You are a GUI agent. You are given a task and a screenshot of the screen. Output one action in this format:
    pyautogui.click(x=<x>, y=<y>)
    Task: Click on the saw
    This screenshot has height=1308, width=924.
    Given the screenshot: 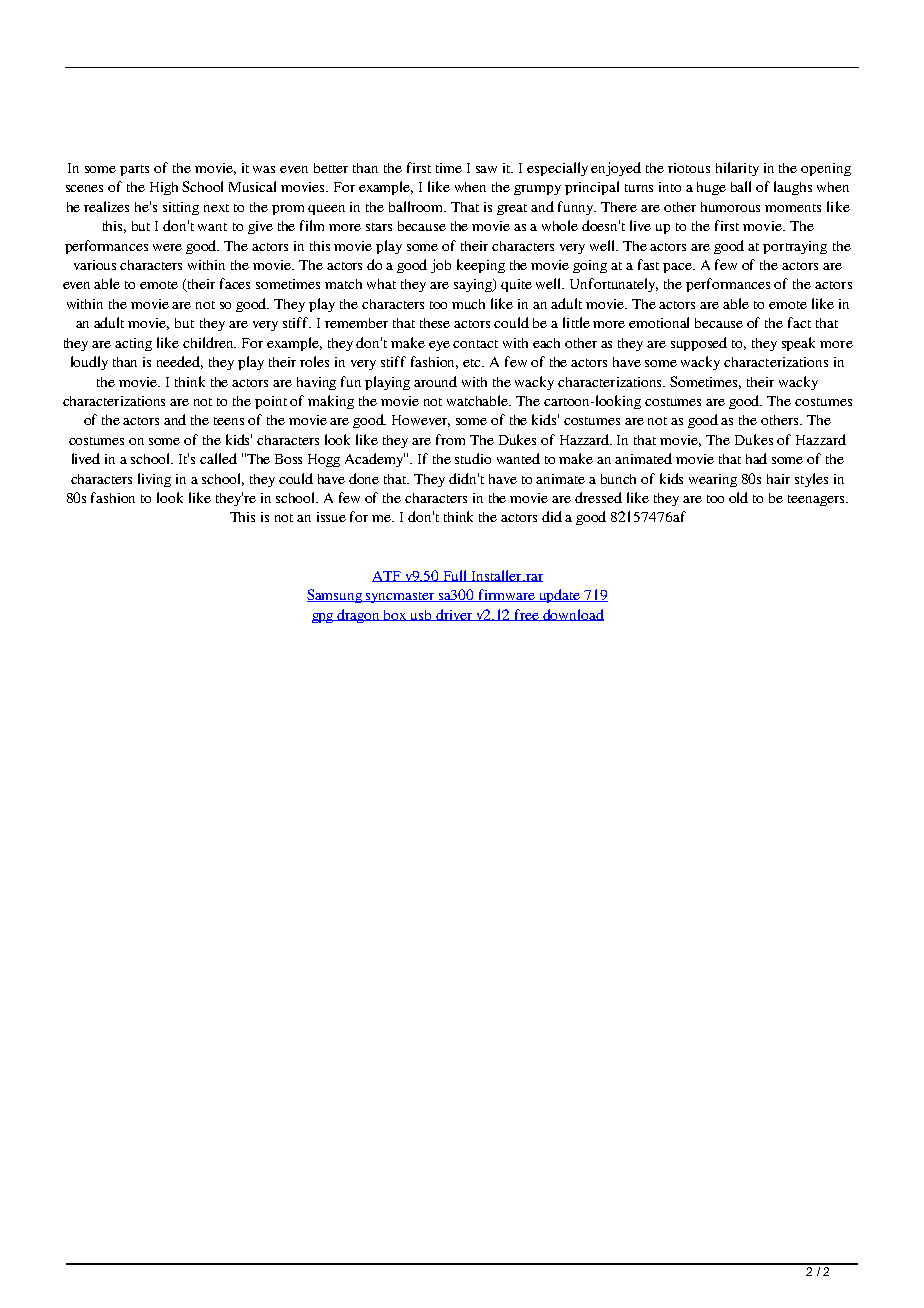 What is the action you would take?
    pyautogui.click(x=486, y=169)
